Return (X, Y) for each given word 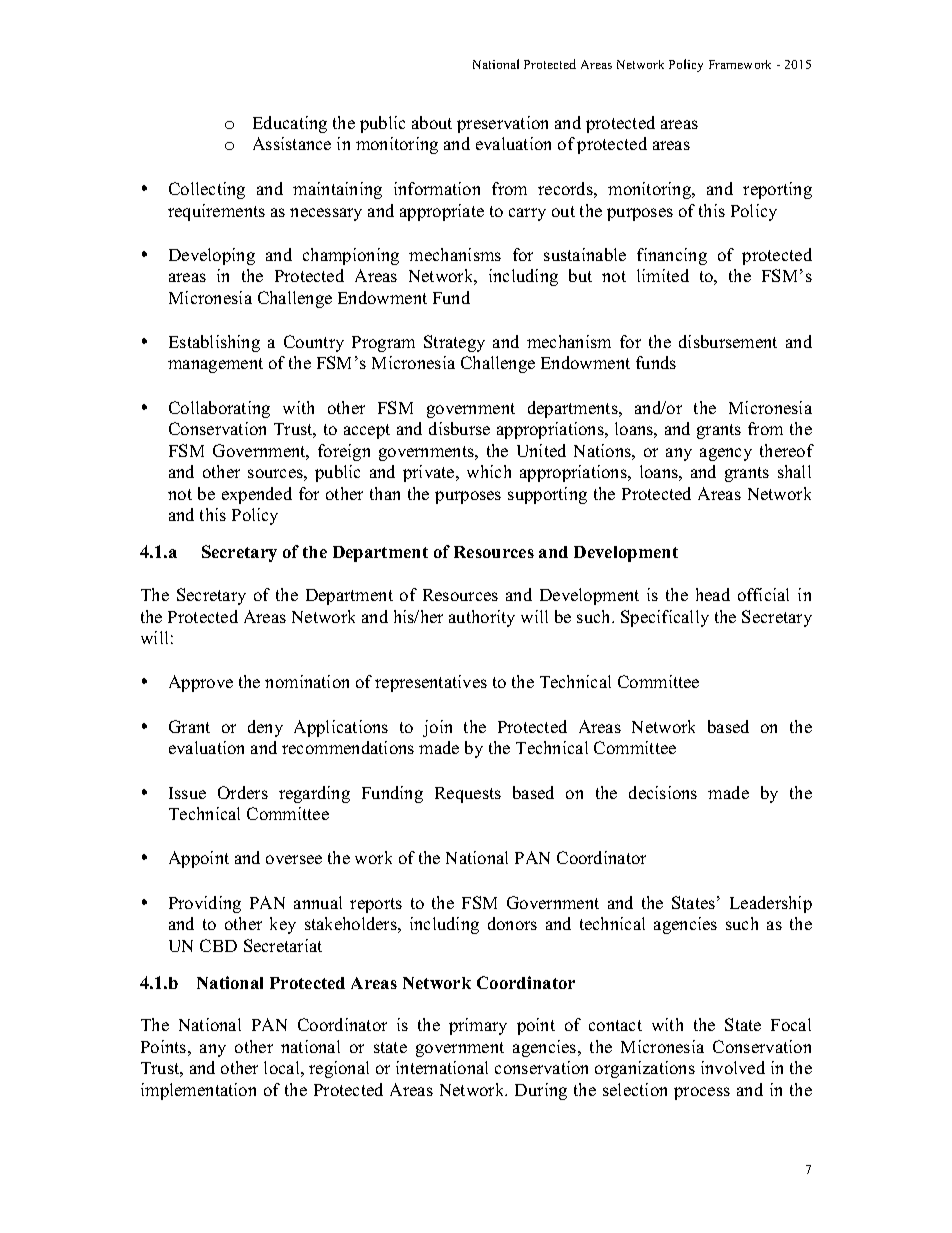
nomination (307, 681)
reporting (777, 190)
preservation (502, 124)
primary (478, 1026)
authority (482, 618)
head (713, 594)
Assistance (292, 143)
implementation (198, 1091)
